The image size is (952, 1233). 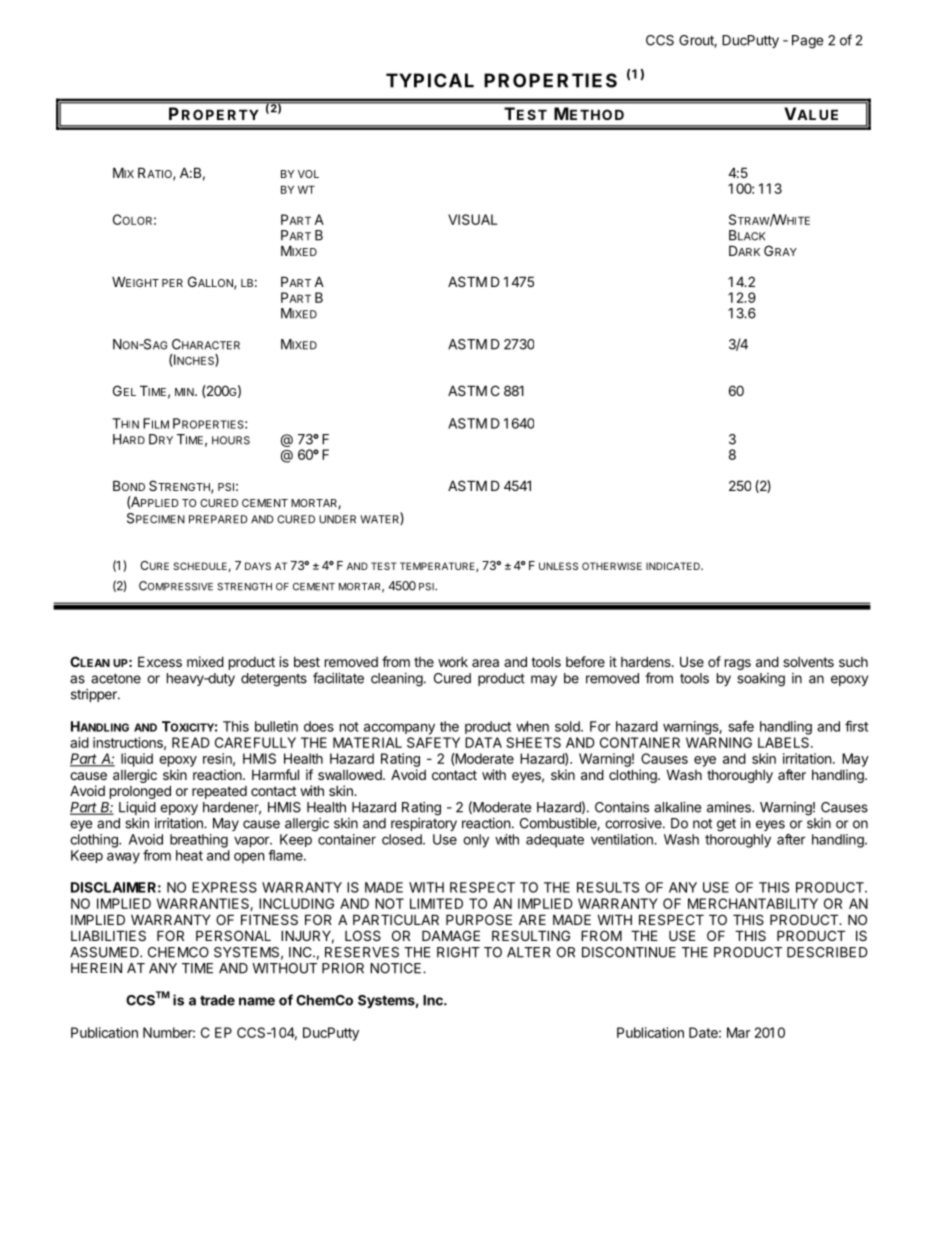 What do you see at coordinates (612, 566) in the screenshot?
I see `OTHERWISE` at bounding box center [612, 566].
